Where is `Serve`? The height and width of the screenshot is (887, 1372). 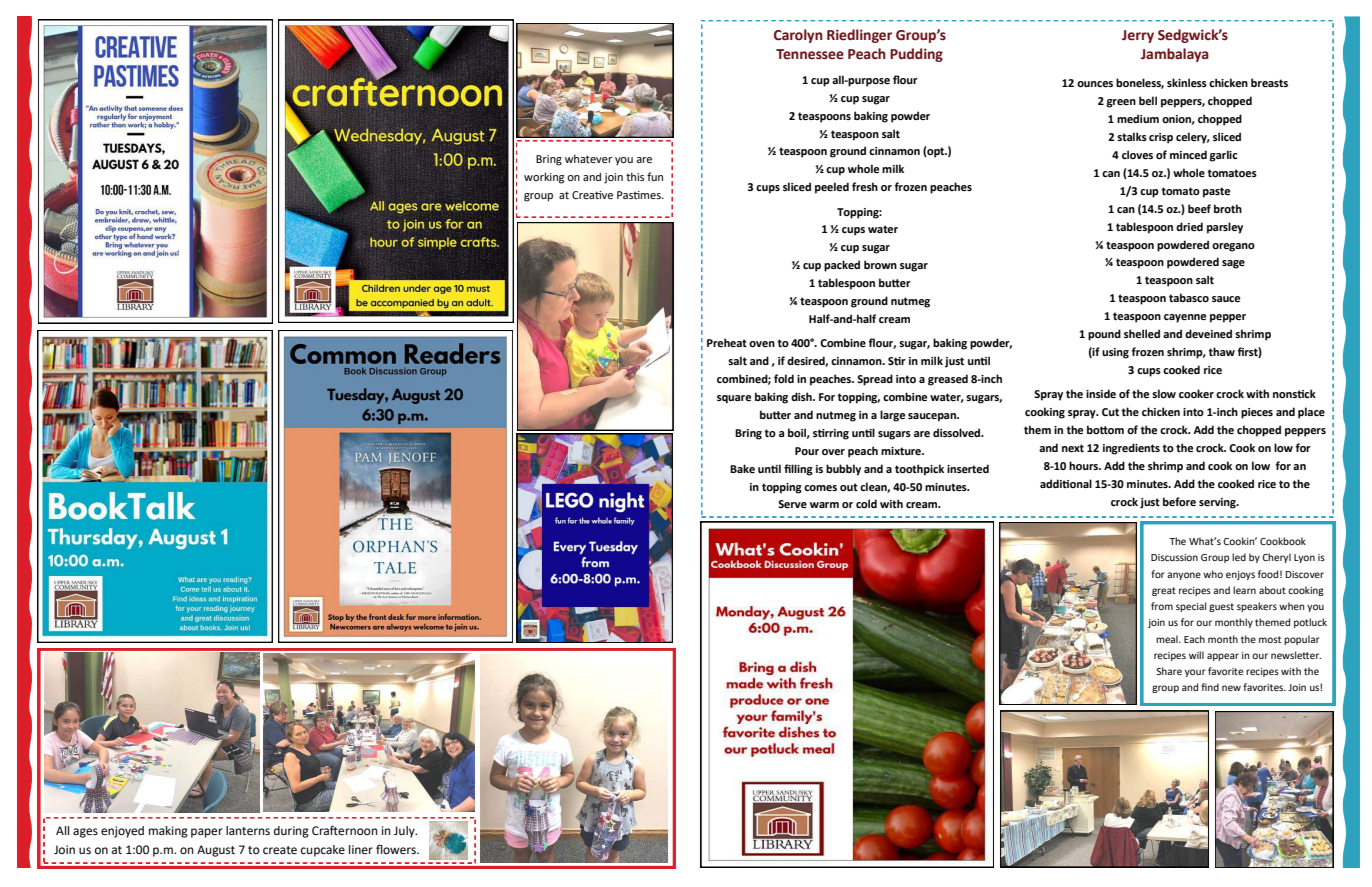 Serve is located at coordinates (792, 504).
